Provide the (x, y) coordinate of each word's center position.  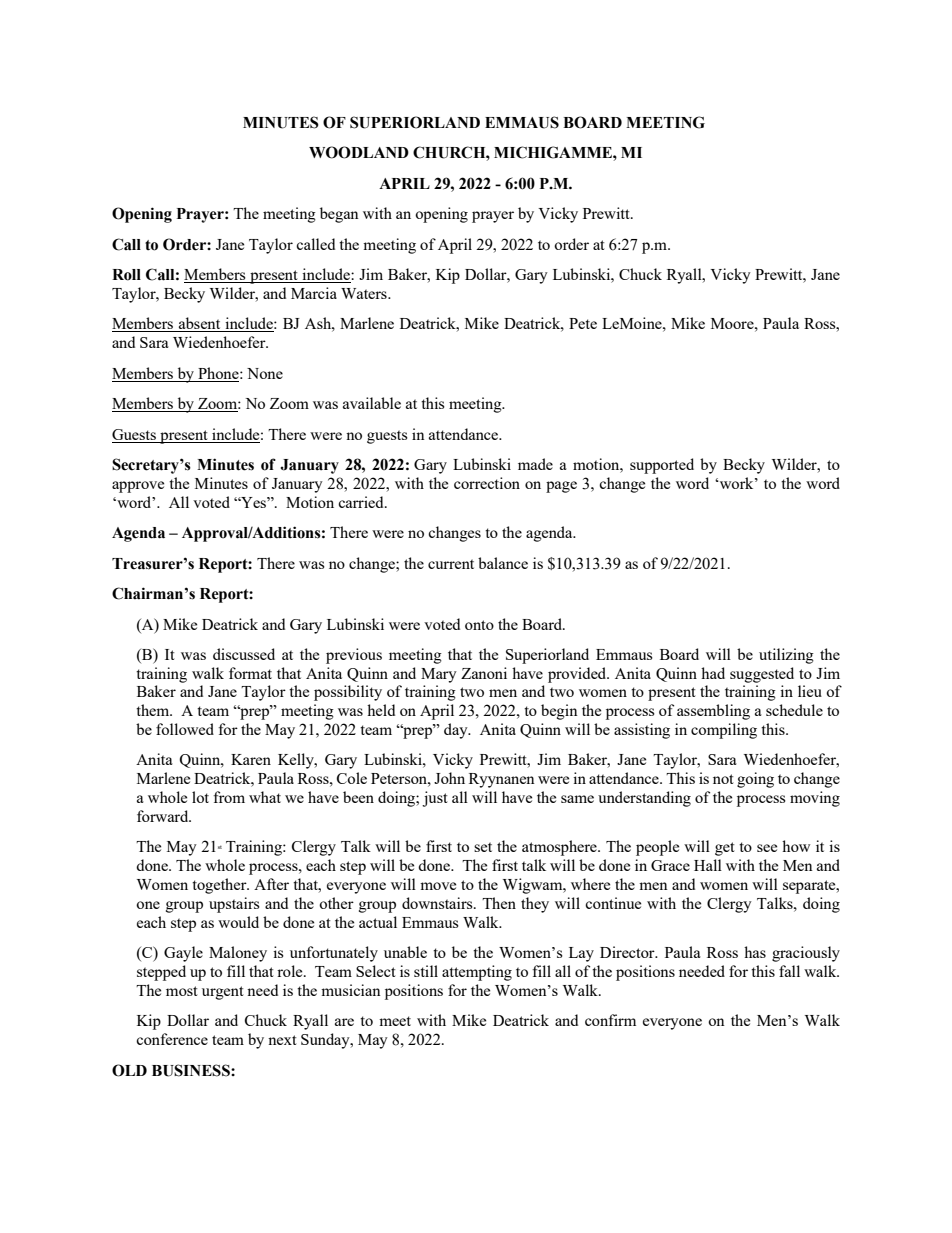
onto (479, 625)
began (339, 215)
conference (172, 1039)
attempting (477, 973)
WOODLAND (359, 152)
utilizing (786, 656)
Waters (365, 293)
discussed (244, 654)
